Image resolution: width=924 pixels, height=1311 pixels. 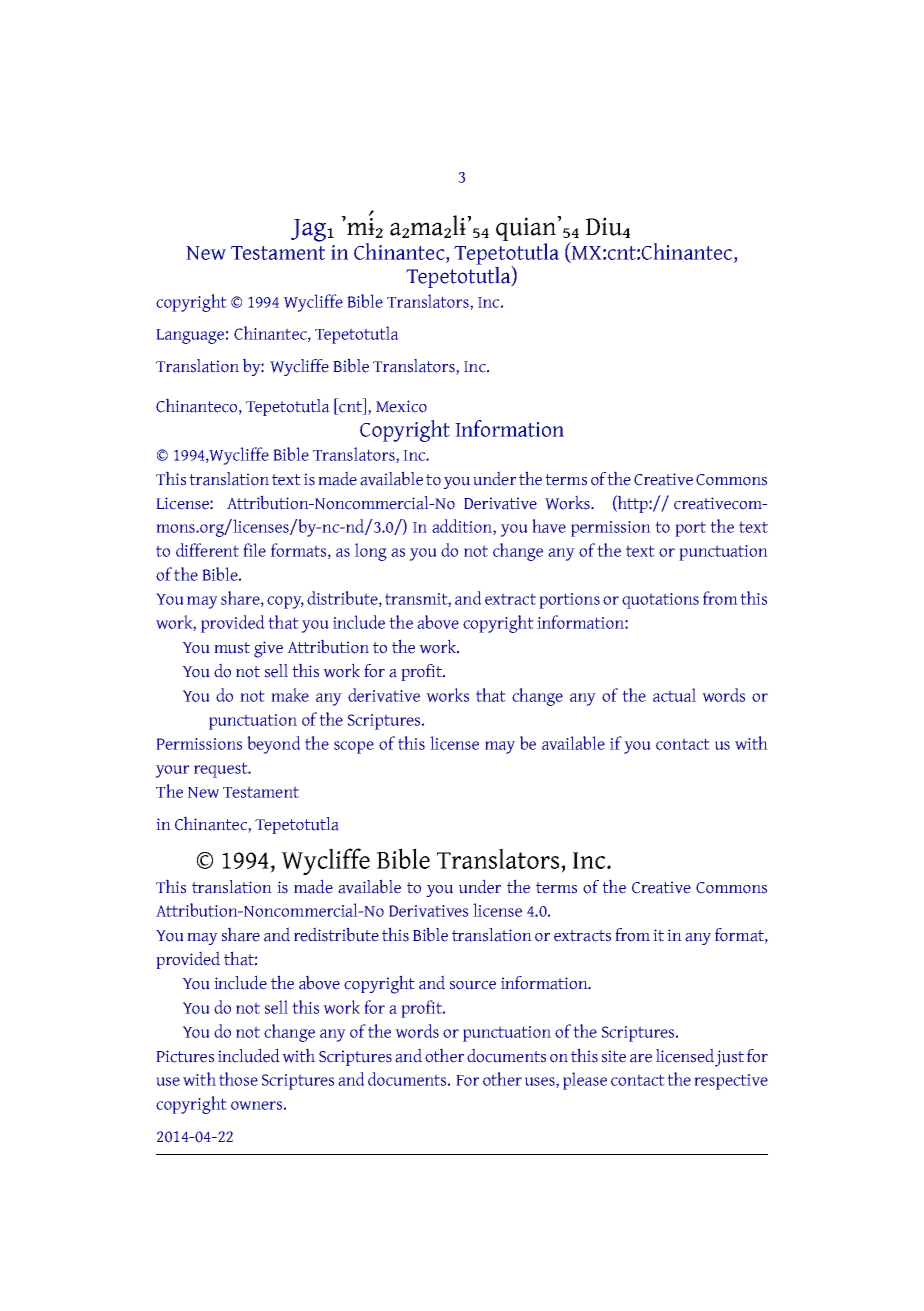 What do you see at coordinates (290, 695) in the screenshot?
I see `make` at bounding box center [290, 695].
